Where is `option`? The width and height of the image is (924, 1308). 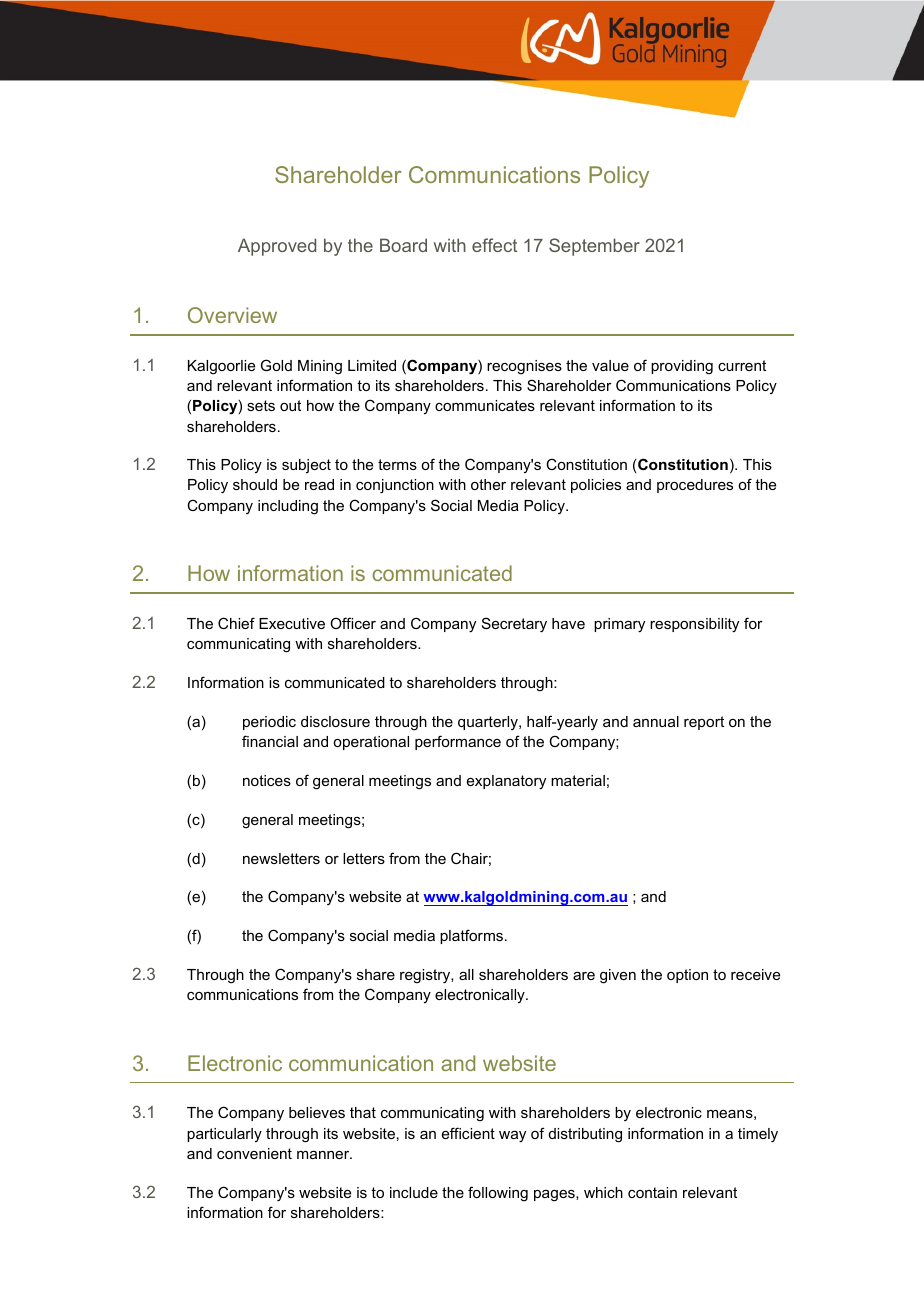
option is located at coordinates (687, 976).
